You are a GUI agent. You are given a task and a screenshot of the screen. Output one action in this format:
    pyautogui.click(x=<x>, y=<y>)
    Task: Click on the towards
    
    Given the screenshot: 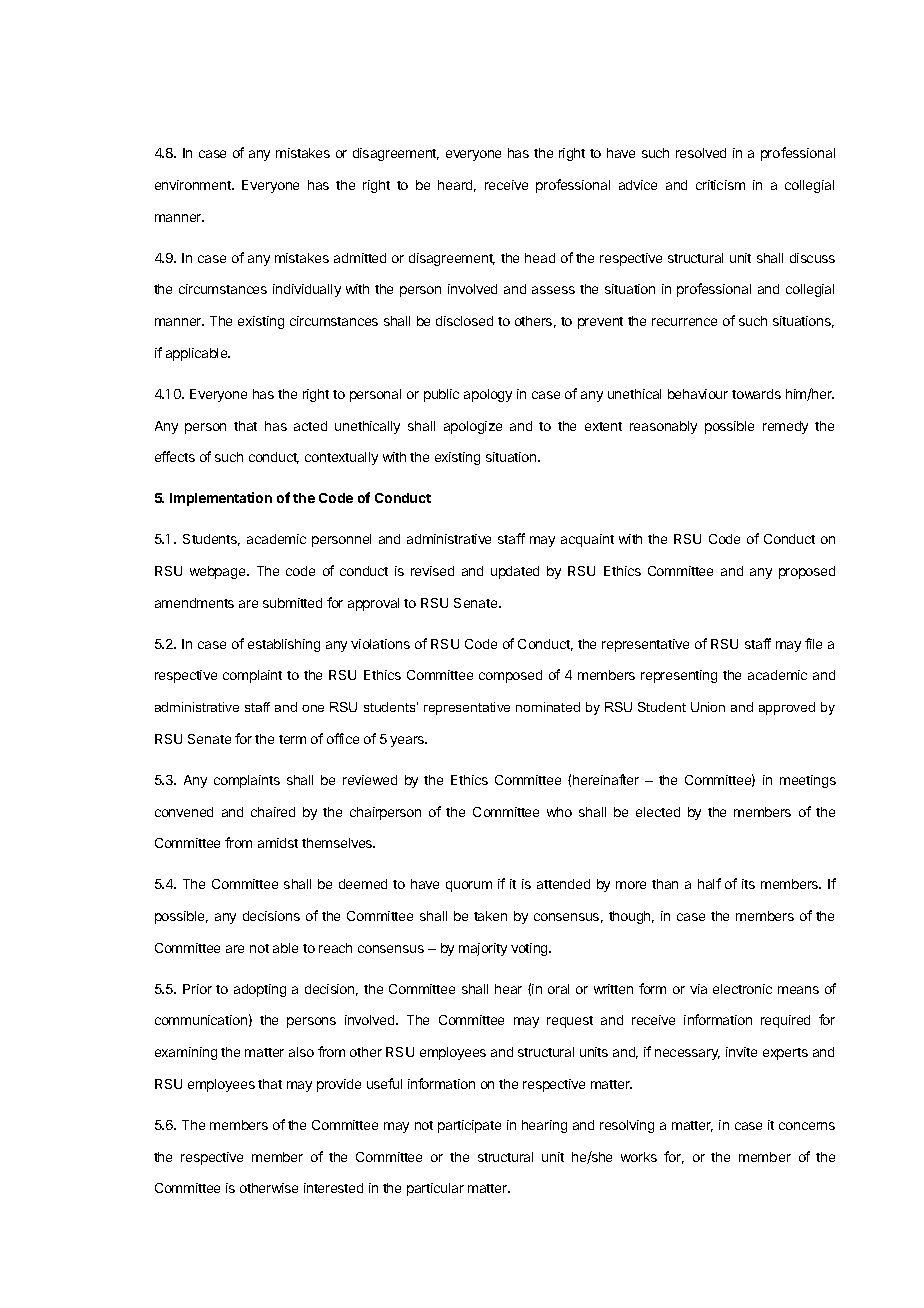 What is the action you would take?
    pyautogui.click(x=756, y=394)
